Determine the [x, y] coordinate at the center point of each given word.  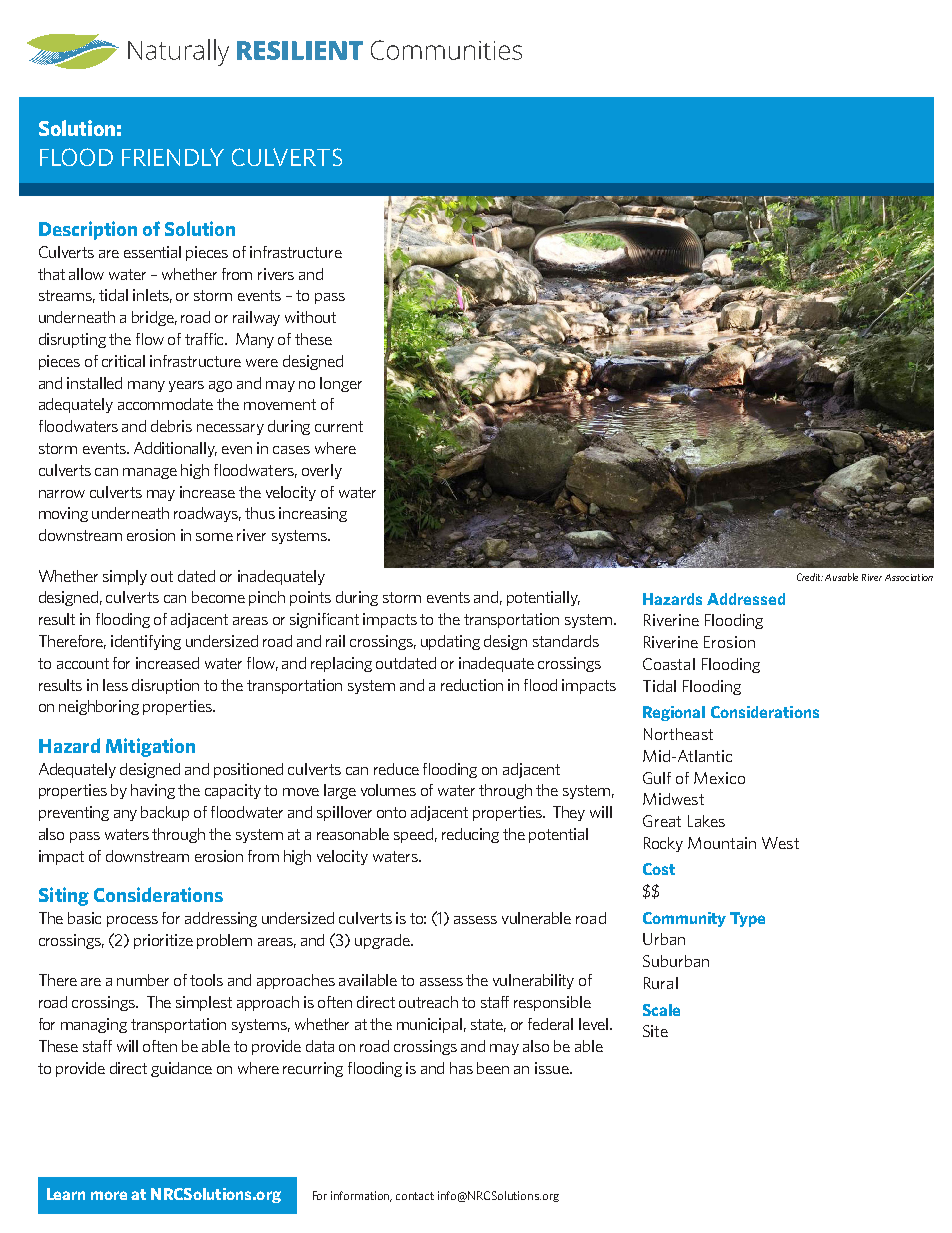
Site [655, 1031]
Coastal [669, 664]
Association [909, 577]
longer [341, 384]
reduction [472, 685]
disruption [165, 686]
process [132, 921]
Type [747, 919]
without [310, 317]
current [339, 426]
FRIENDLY [173, 157]
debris [171, 426]
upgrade [383, 941]
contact [415, 1196]
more [109, 1195]
